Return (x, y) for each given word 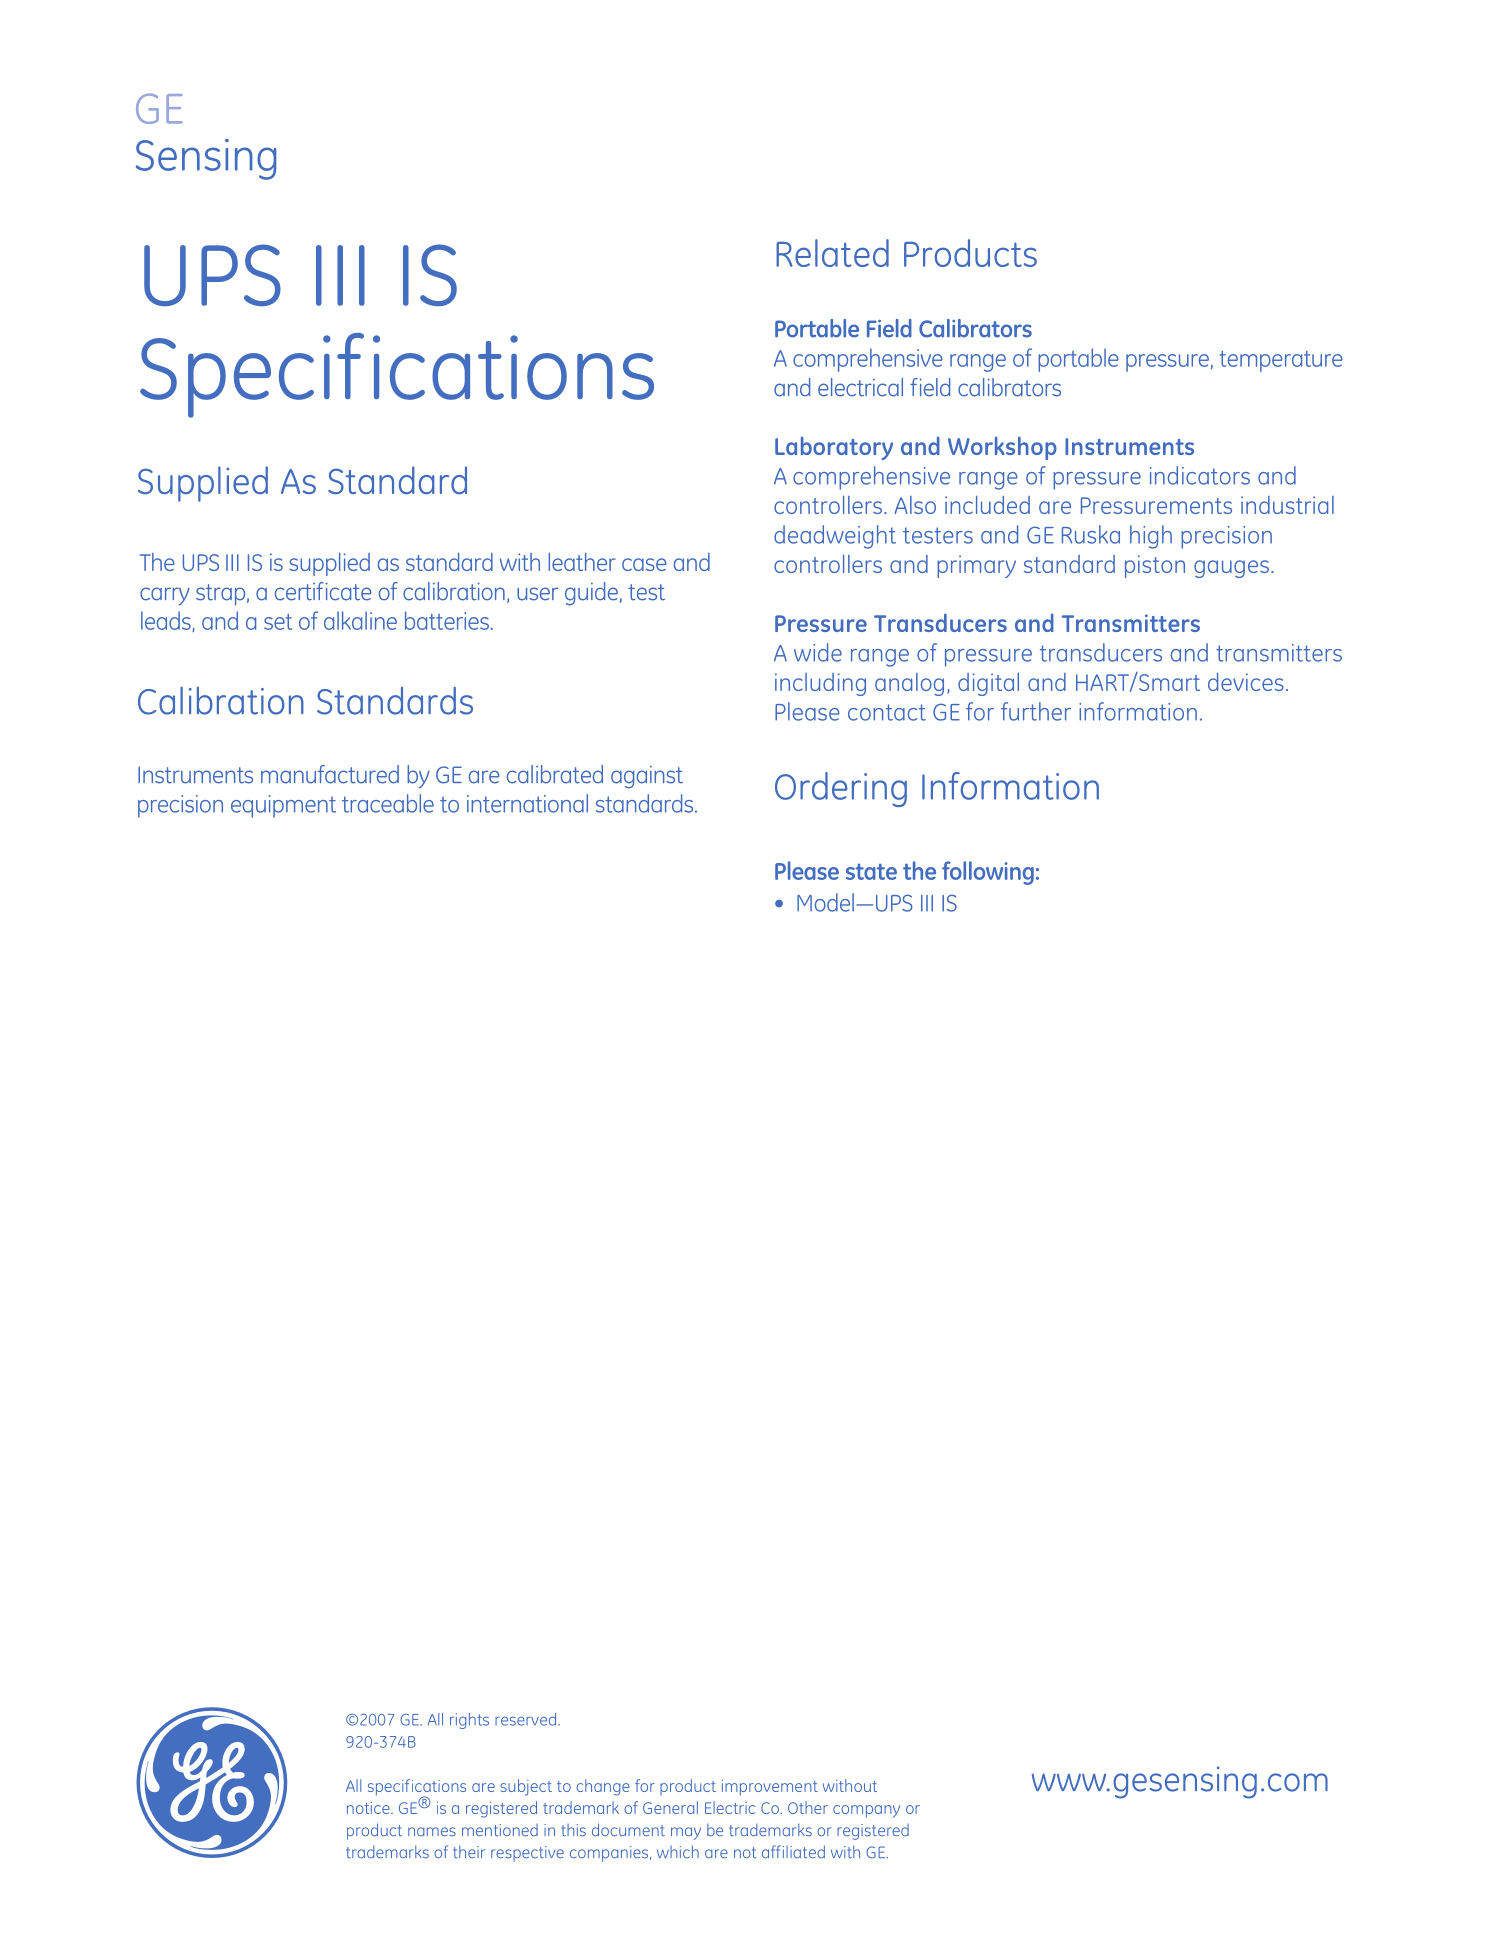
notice (369, 1808)
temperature (1281, 361)
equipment (283, 806)
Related (832, 253)
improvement (770, 1788)
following (988, 873)
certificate (323, 591)
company (866, 1811)
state (871, 871)
